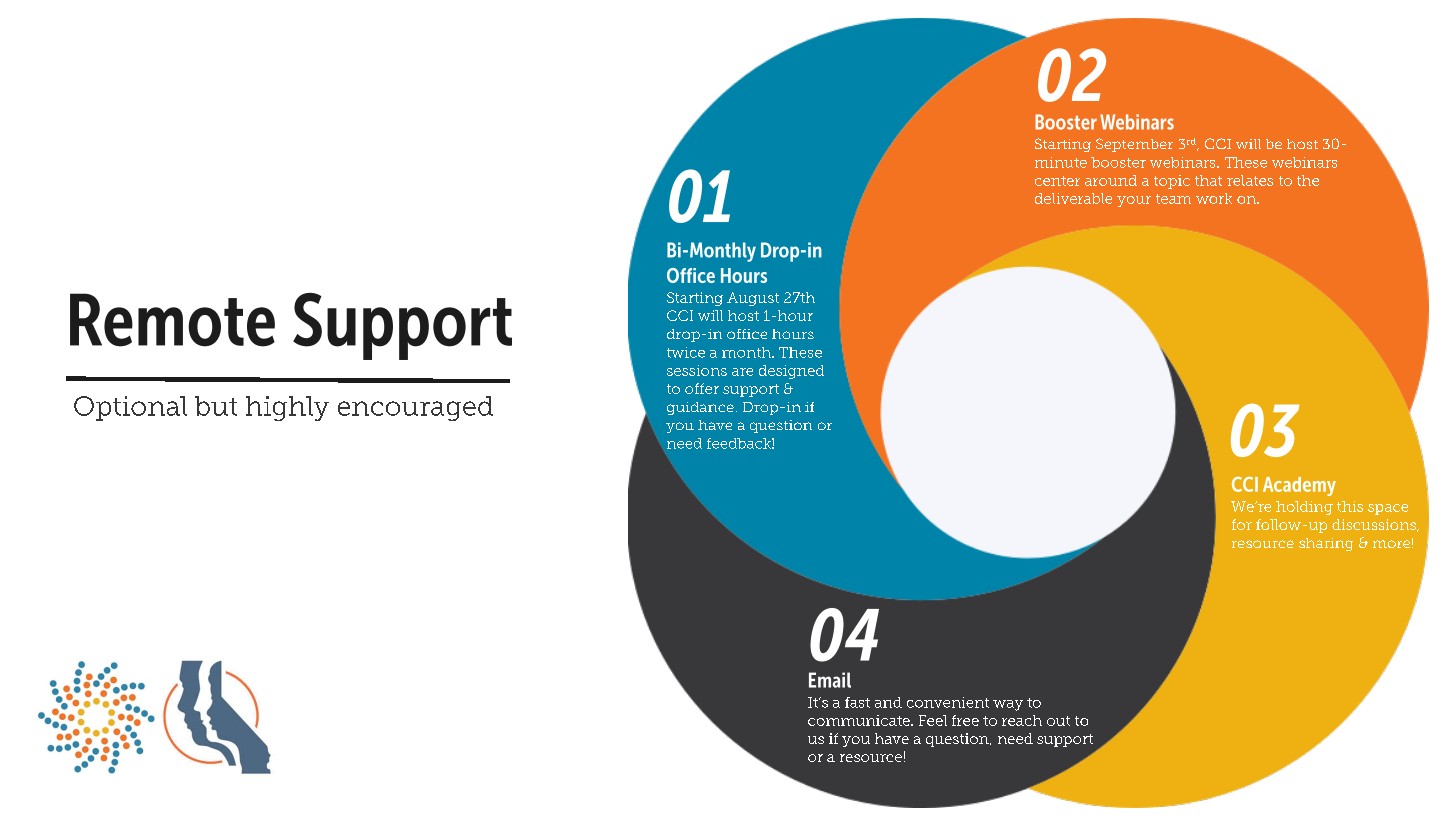 Image resolution: width=1456 pixels, height=819 pixels. I want to click on relates, so click(1250, 180).
